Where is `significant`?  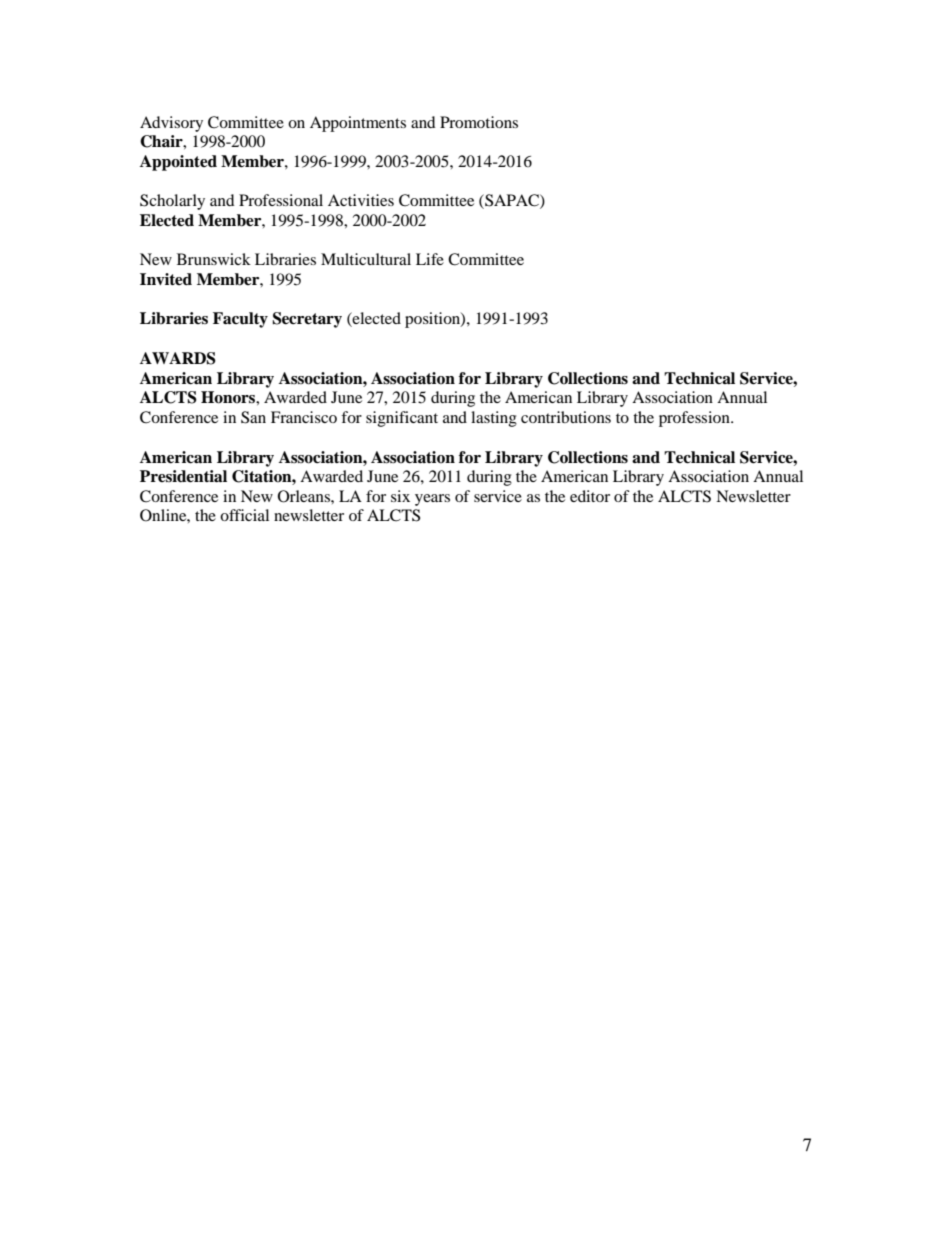 significant is located at coordinates (402, 419).
